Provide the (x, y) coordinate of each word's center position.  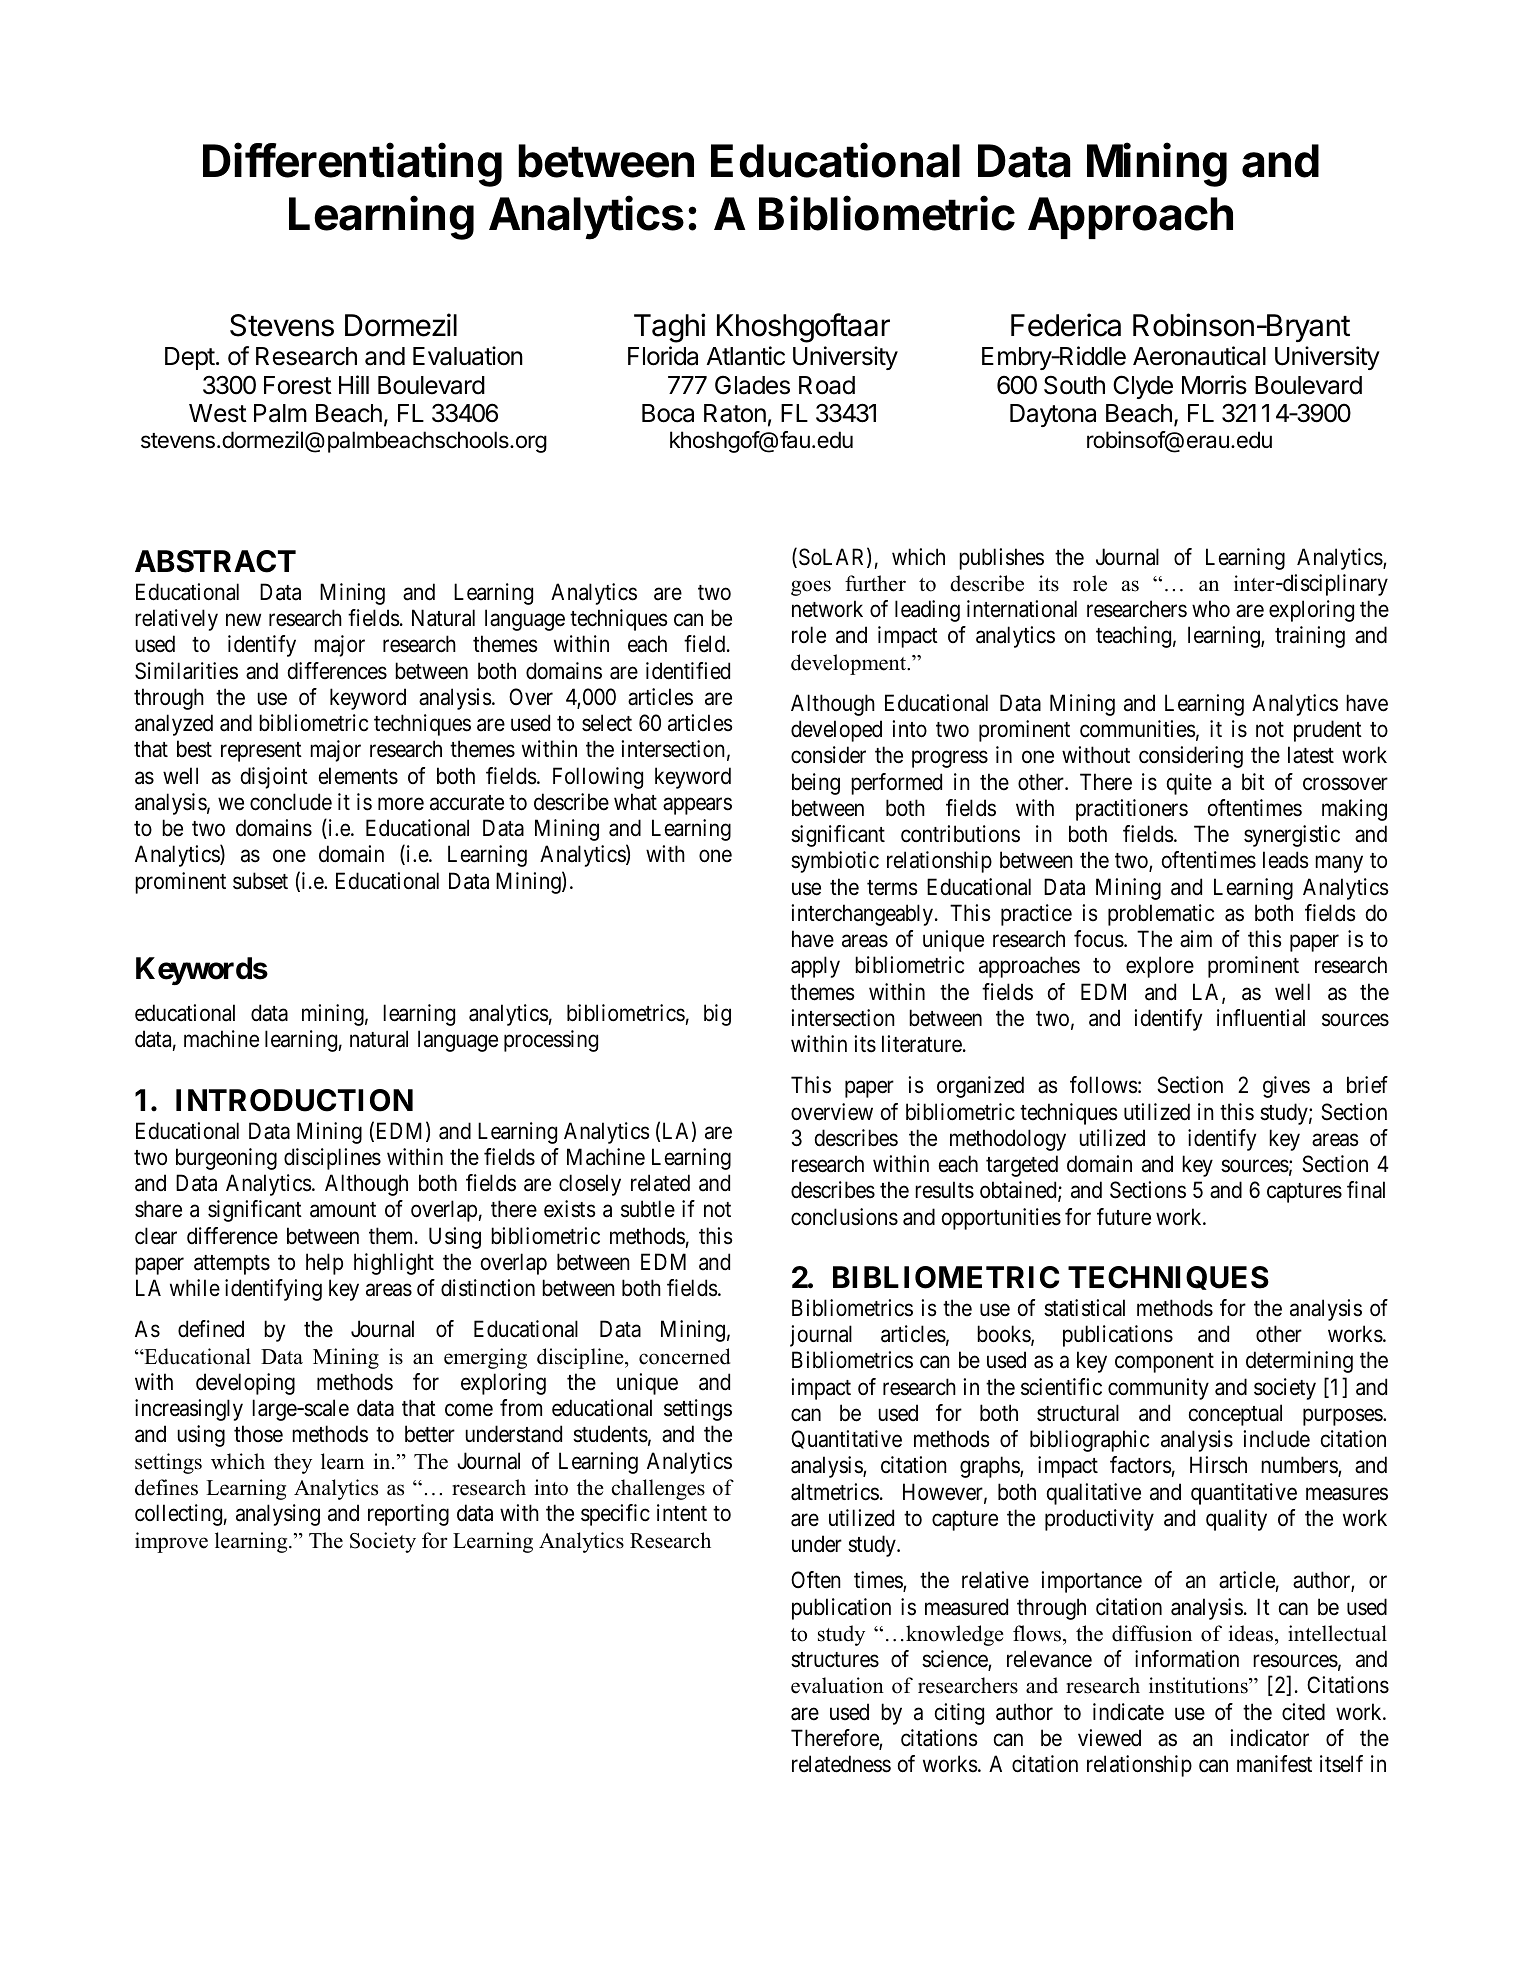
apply (815, 967)
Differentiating (352, 164)
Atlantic (746, 356)
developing (245, 1384)
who (1211, 609)
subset (260, 881)
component (1164, 1363)
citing (959, 1714)
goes (811, 588)
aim (1196, 939)
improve (171, 1542)
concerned (684, 1356)
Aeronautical (1199, 356)
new (243, 620)
